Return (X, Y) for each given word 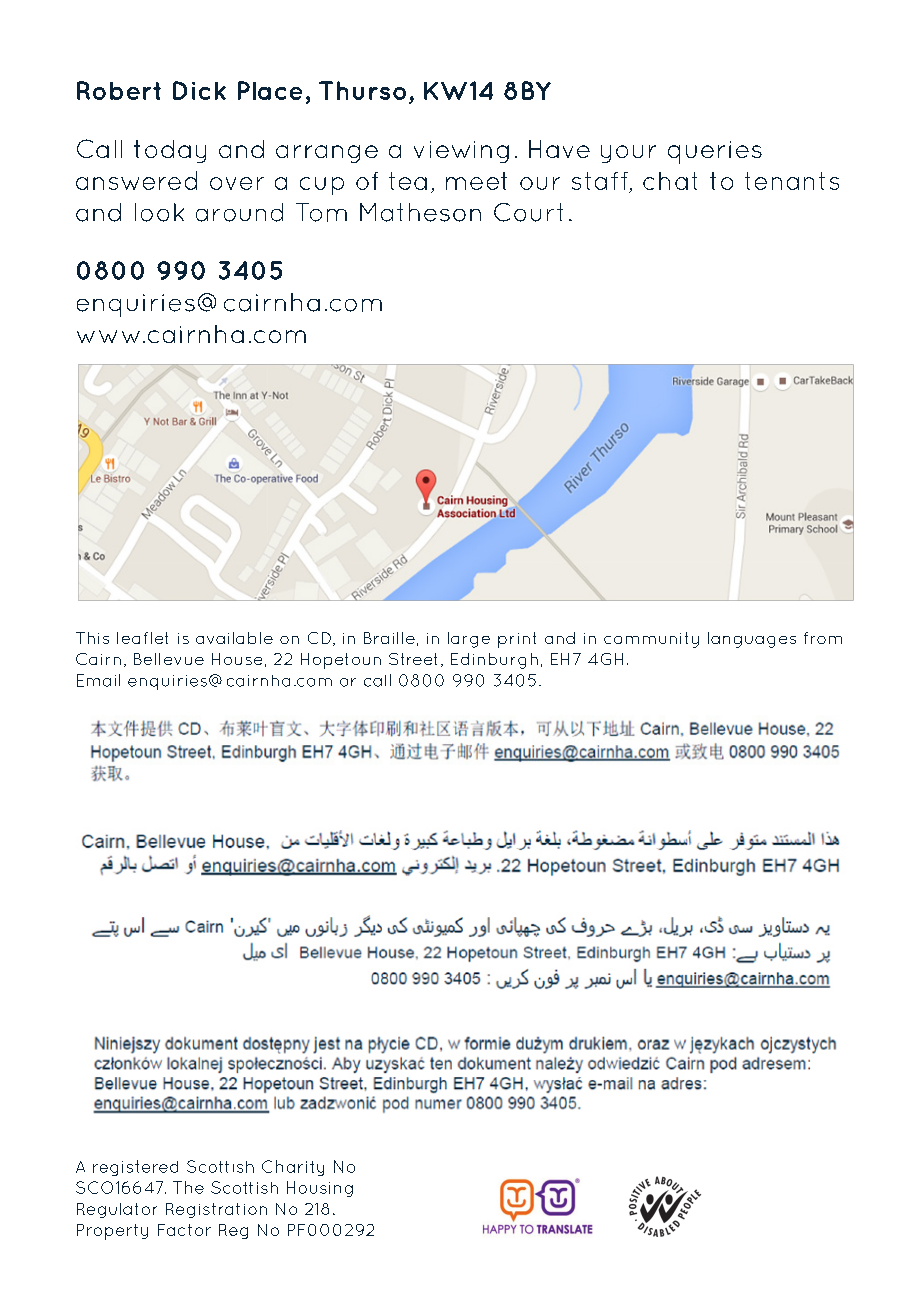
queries (715, 152)
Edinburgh (494, 661)
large (469, 640)
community (651, 640)
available (234, 638)
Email (98, 680)
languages (752, 640)
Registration (216, 1210)
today (170, 151)
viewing (461, 152)
